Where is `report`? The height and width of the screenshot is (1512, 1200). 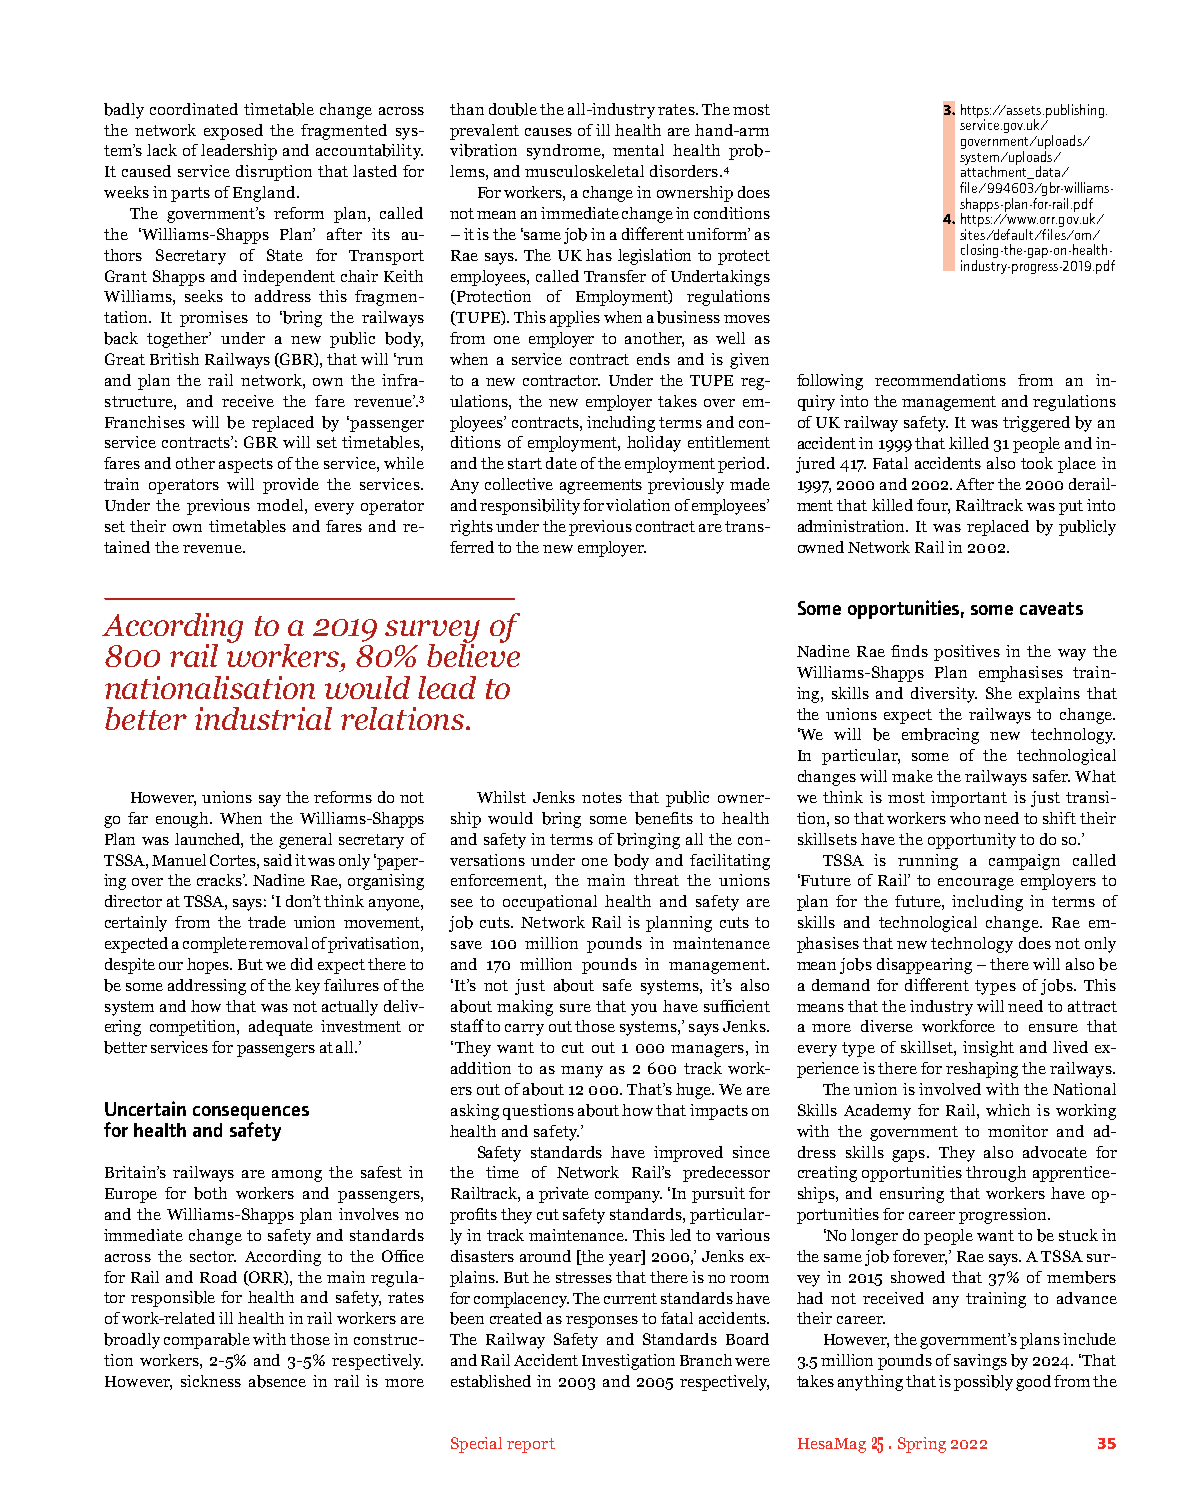 report is located at coordinates (531, 1445).
